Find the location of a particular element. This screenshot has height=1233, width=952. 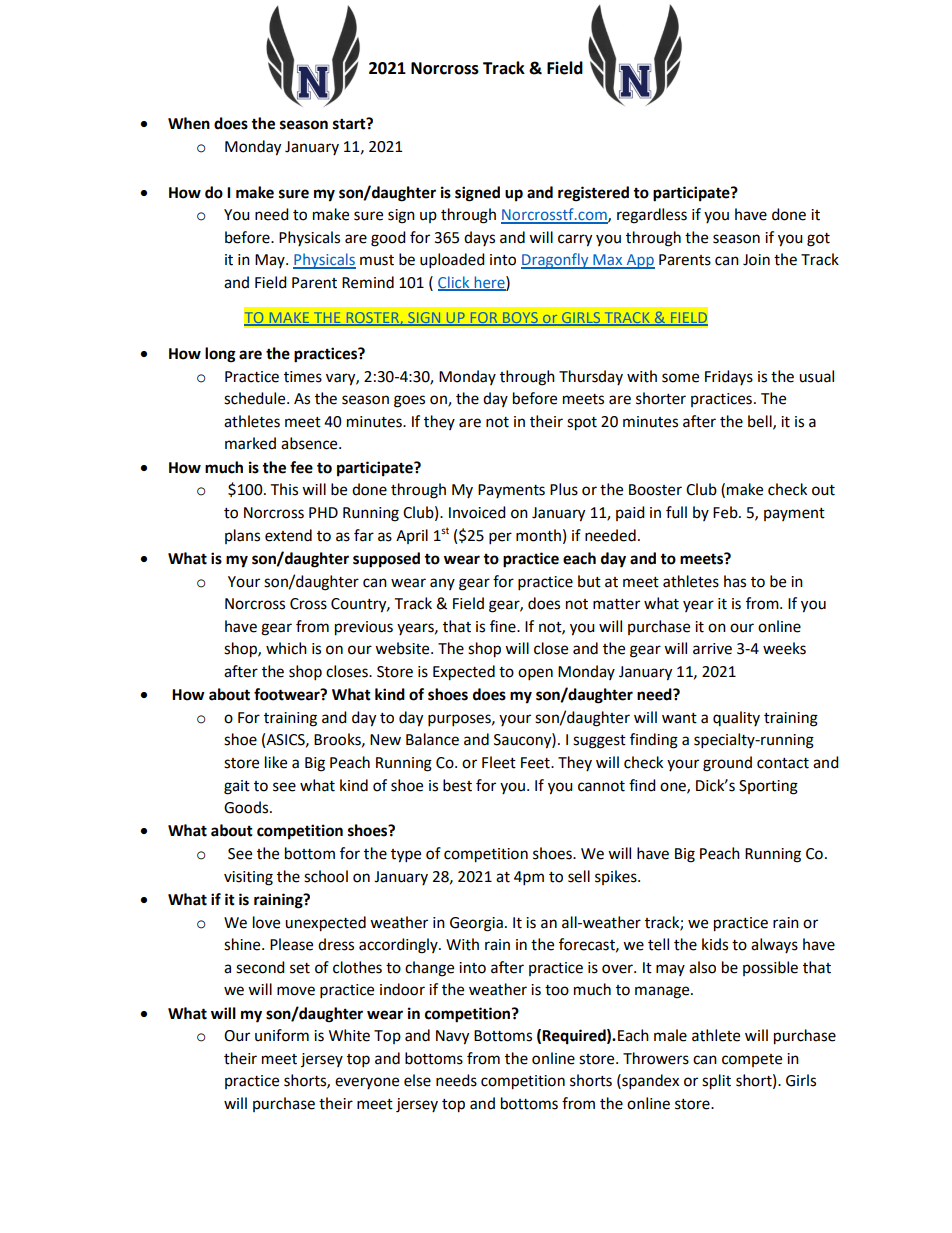

bell is located at coordinates (761, 422).
